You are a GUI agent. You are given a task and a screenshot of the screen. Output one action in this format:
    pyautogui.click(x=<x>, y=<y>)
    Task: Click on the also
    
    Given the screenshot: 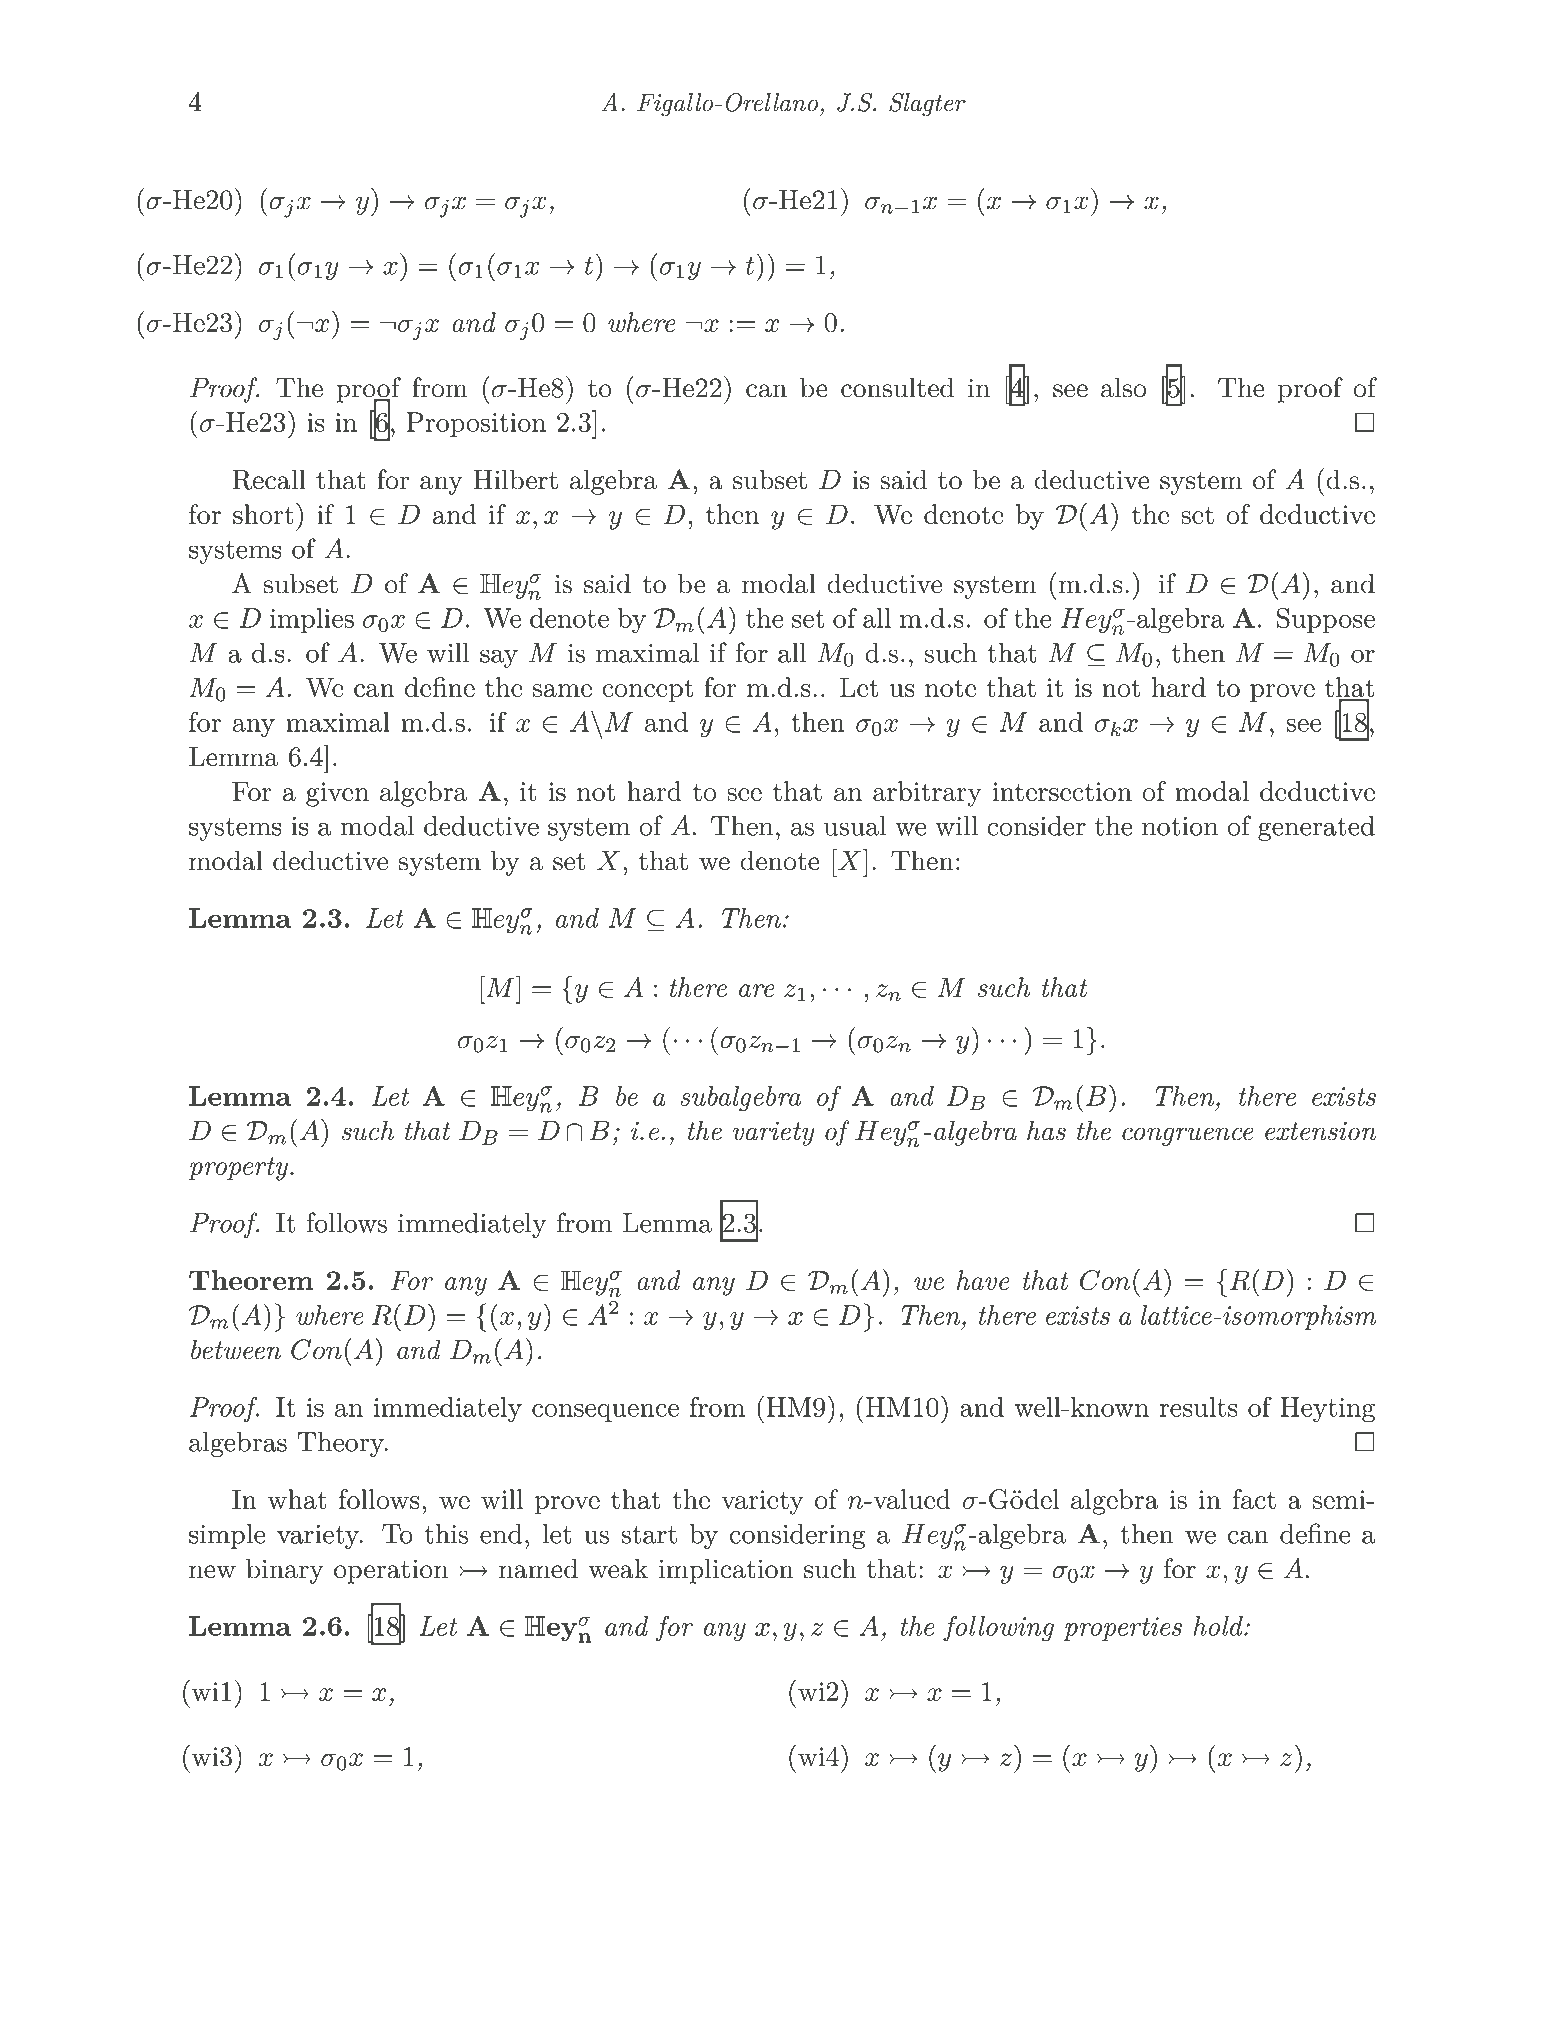 What is the action you would take?
    pyautogui.click(x=1123, y=387)
